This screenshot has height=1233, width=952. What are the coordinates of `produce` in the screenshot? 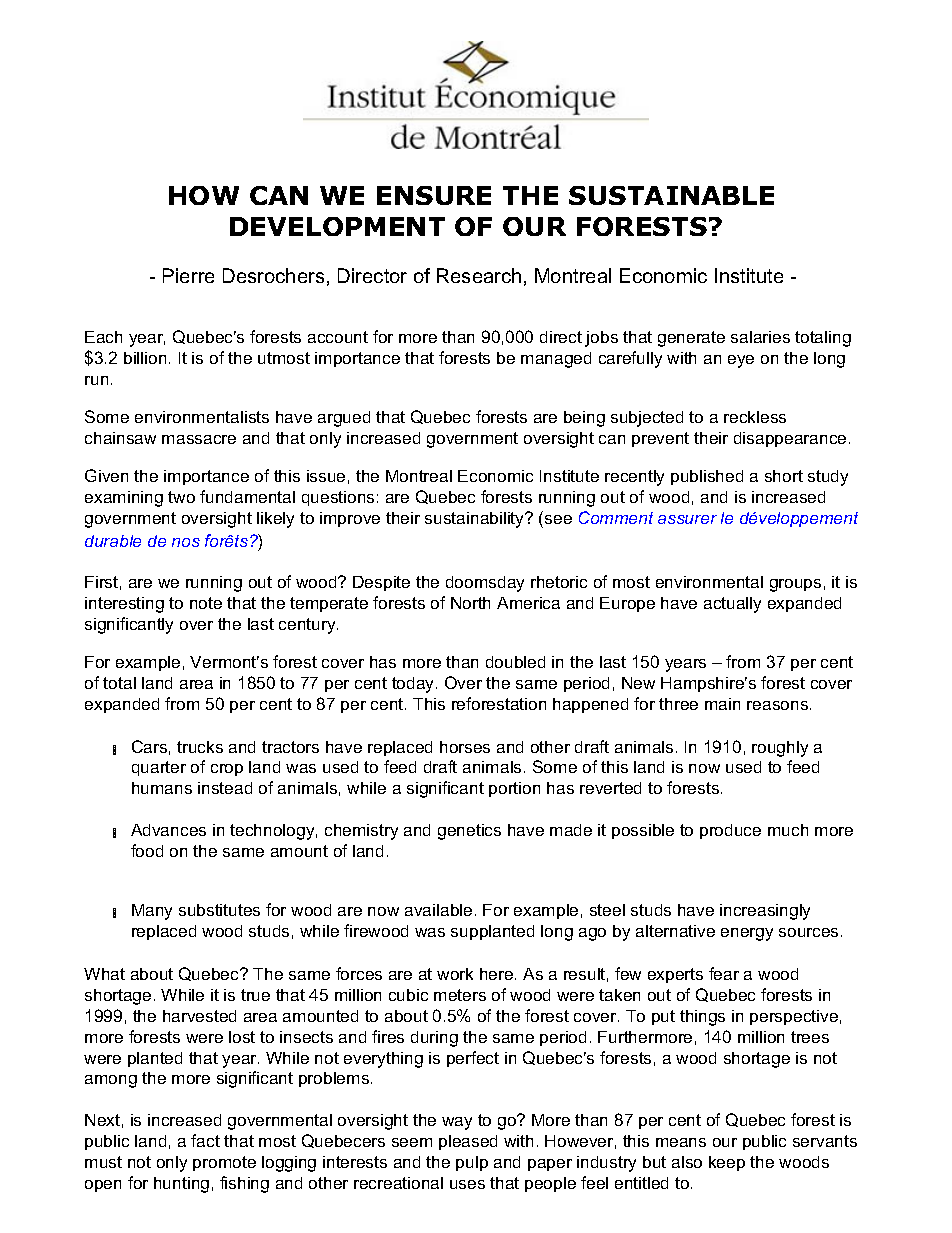 It's located at (730, 831).
